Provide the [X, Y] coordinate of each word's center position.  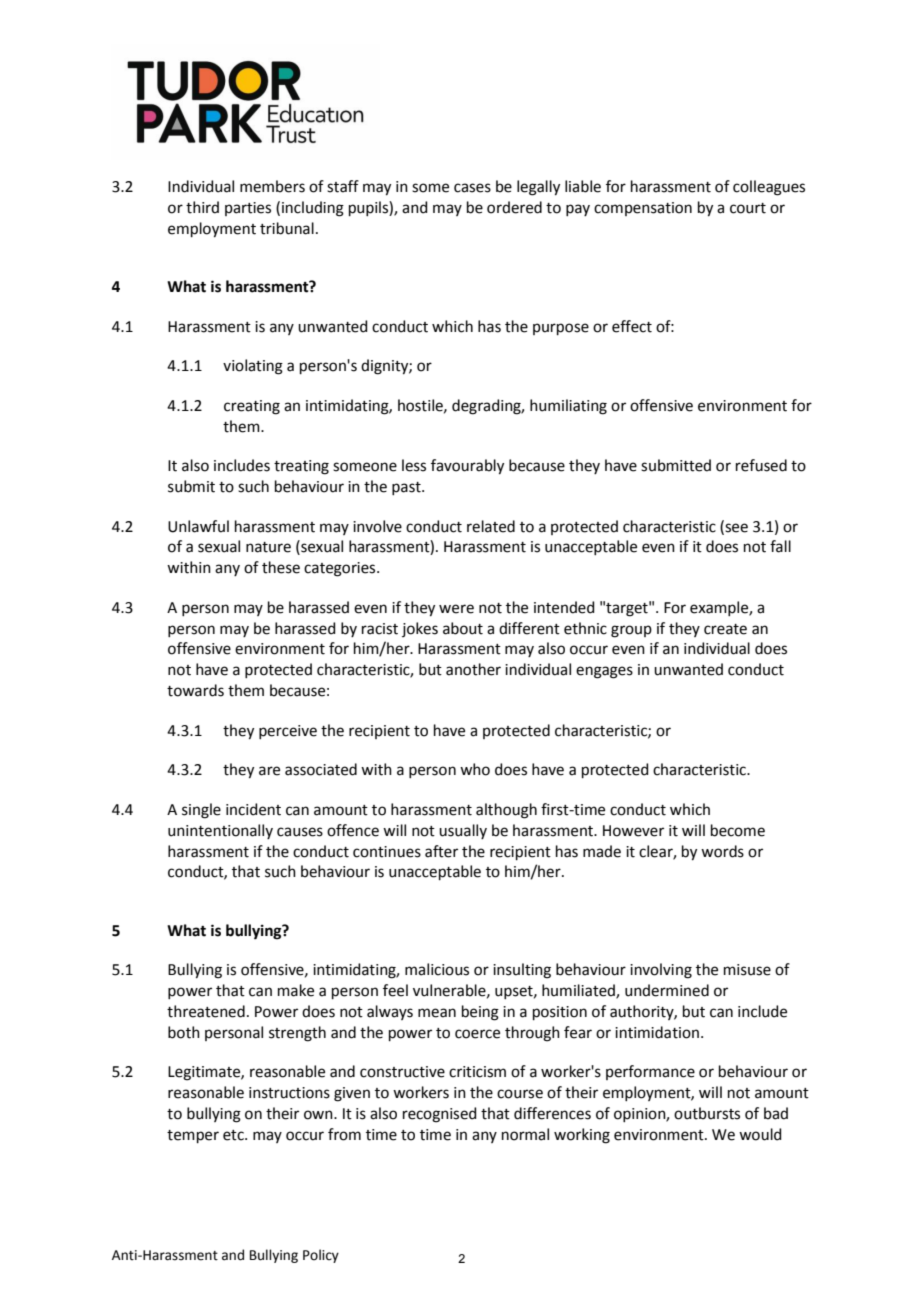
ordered [514, 207]
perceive [288, 732]
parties [248, 209]
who [475, 769]
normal [525, 1134]
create [725, 629]
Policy [321, 1256]
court [748, 208]
